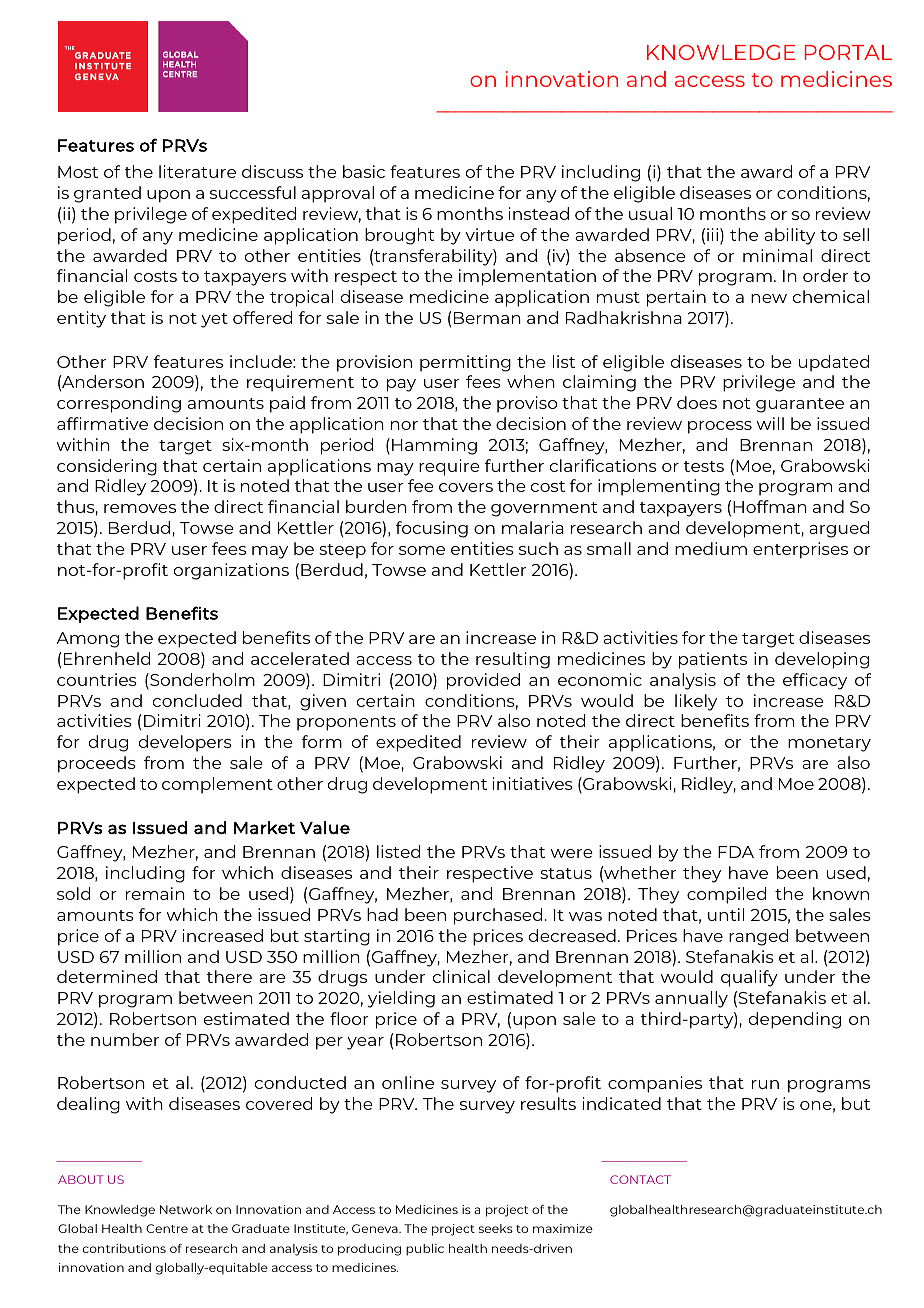 This image has height=1308, width=924. I want to click on FDA, so click(736, 852).
